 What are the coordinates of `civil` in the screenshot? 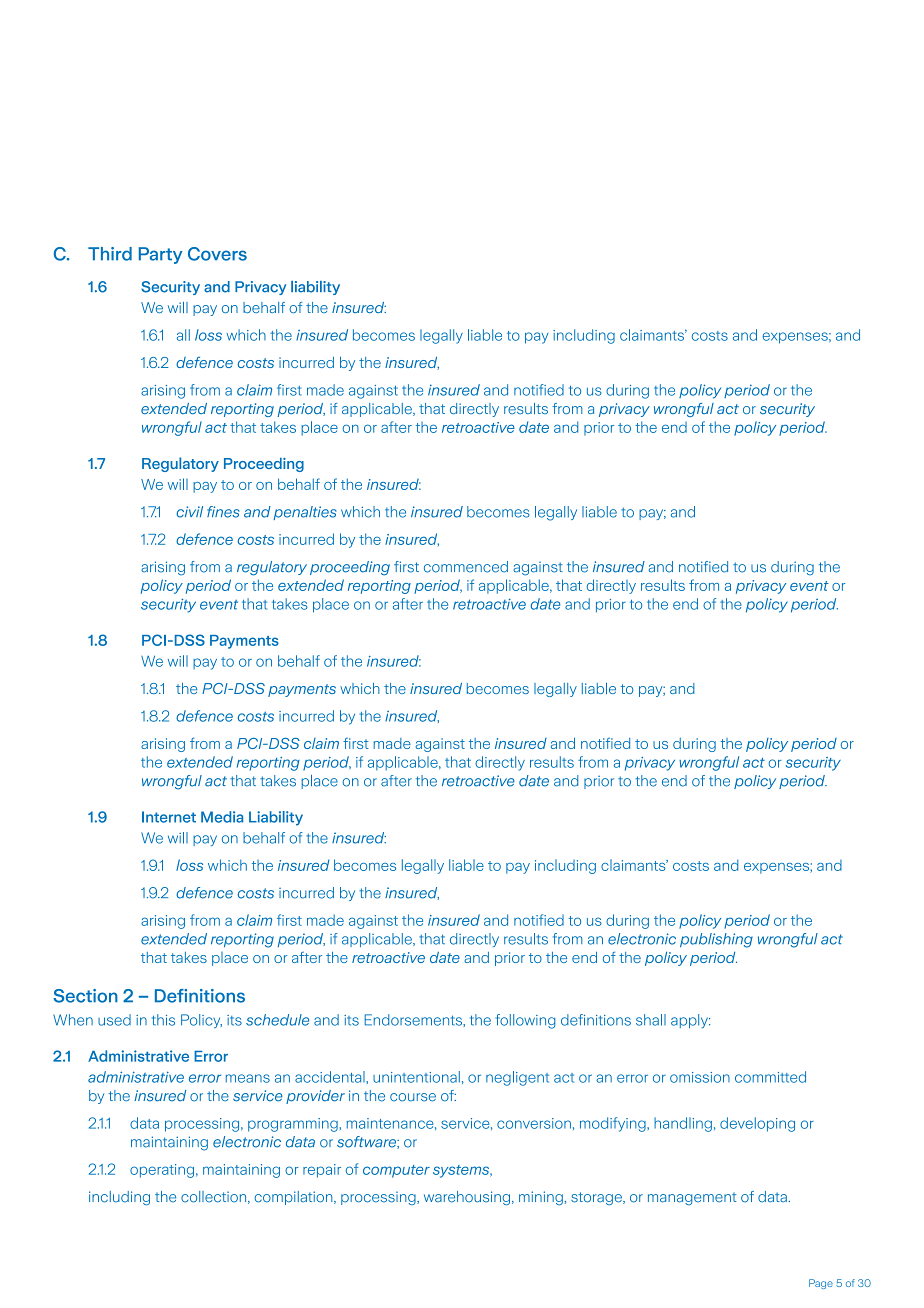 It's located at (189, 512).
